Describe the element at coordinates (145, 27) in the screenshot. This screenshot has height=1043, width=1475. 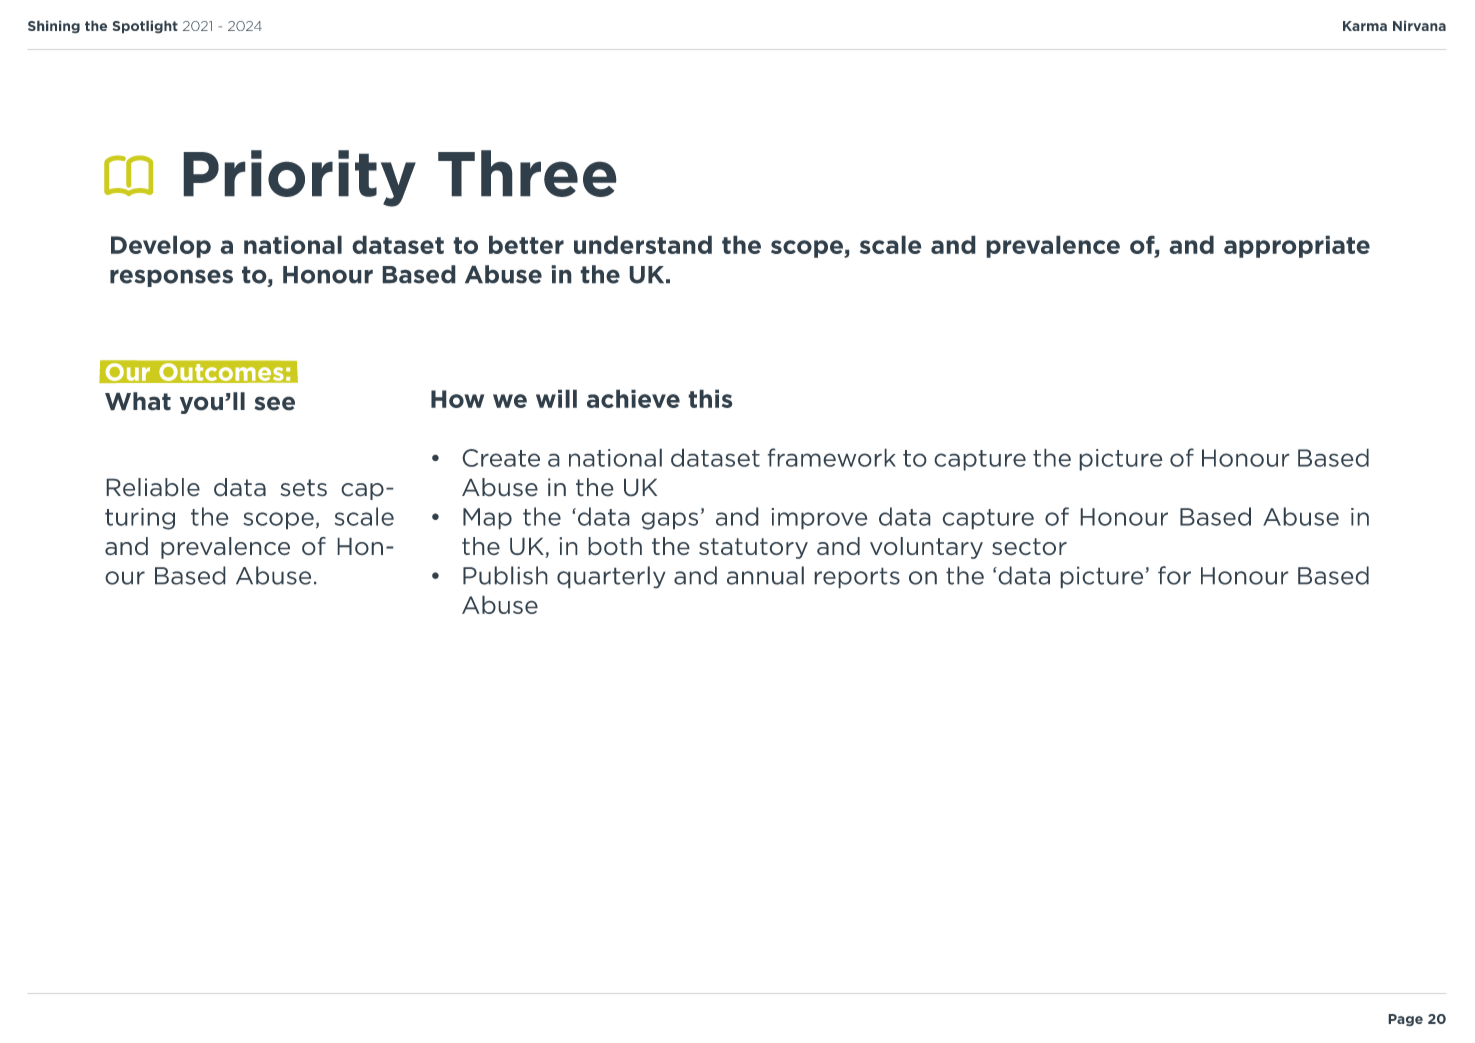
I see `Spotlight` at that location.
